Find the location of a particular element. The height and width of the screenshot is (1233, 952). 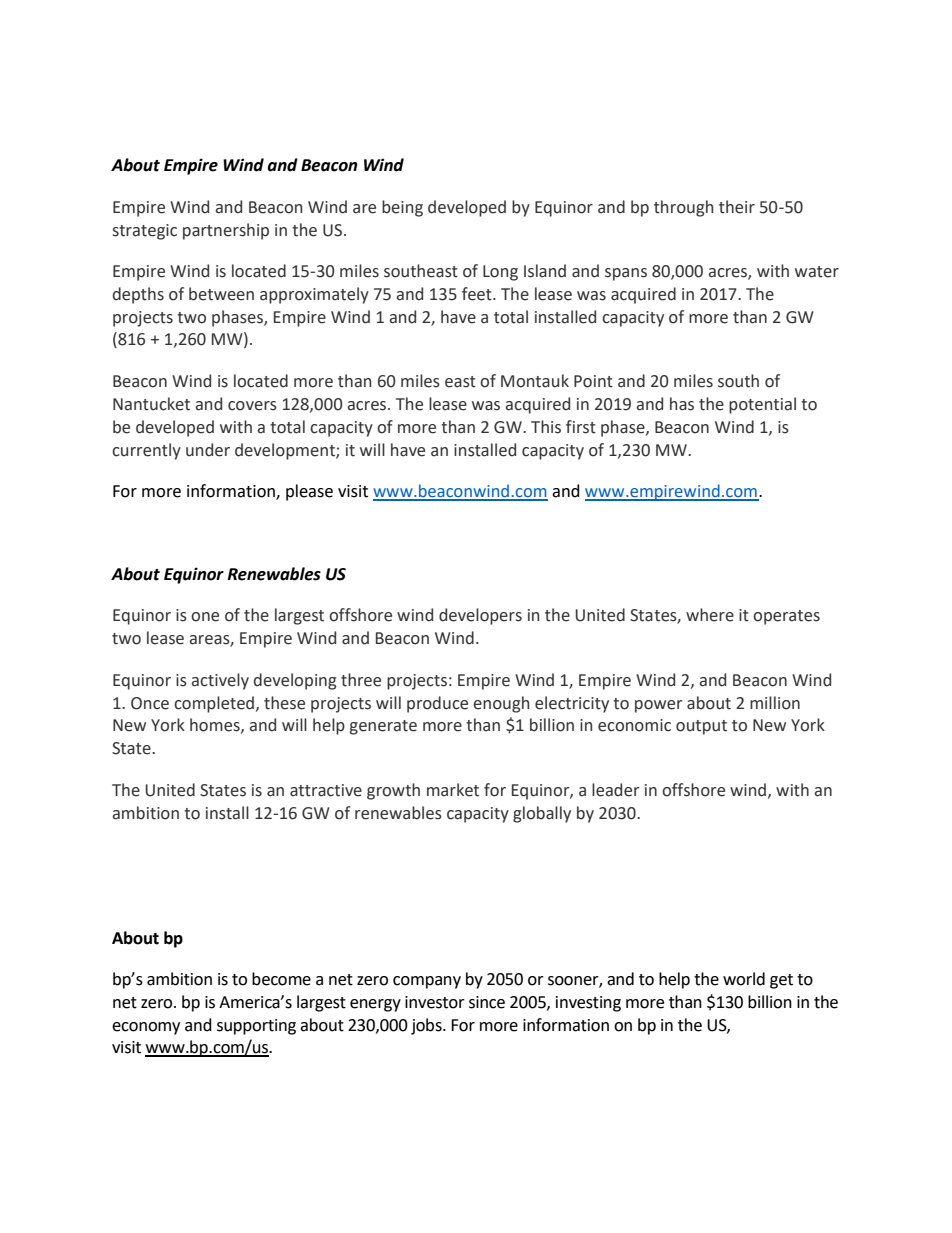

Long is located at coordinates (500, 273).
